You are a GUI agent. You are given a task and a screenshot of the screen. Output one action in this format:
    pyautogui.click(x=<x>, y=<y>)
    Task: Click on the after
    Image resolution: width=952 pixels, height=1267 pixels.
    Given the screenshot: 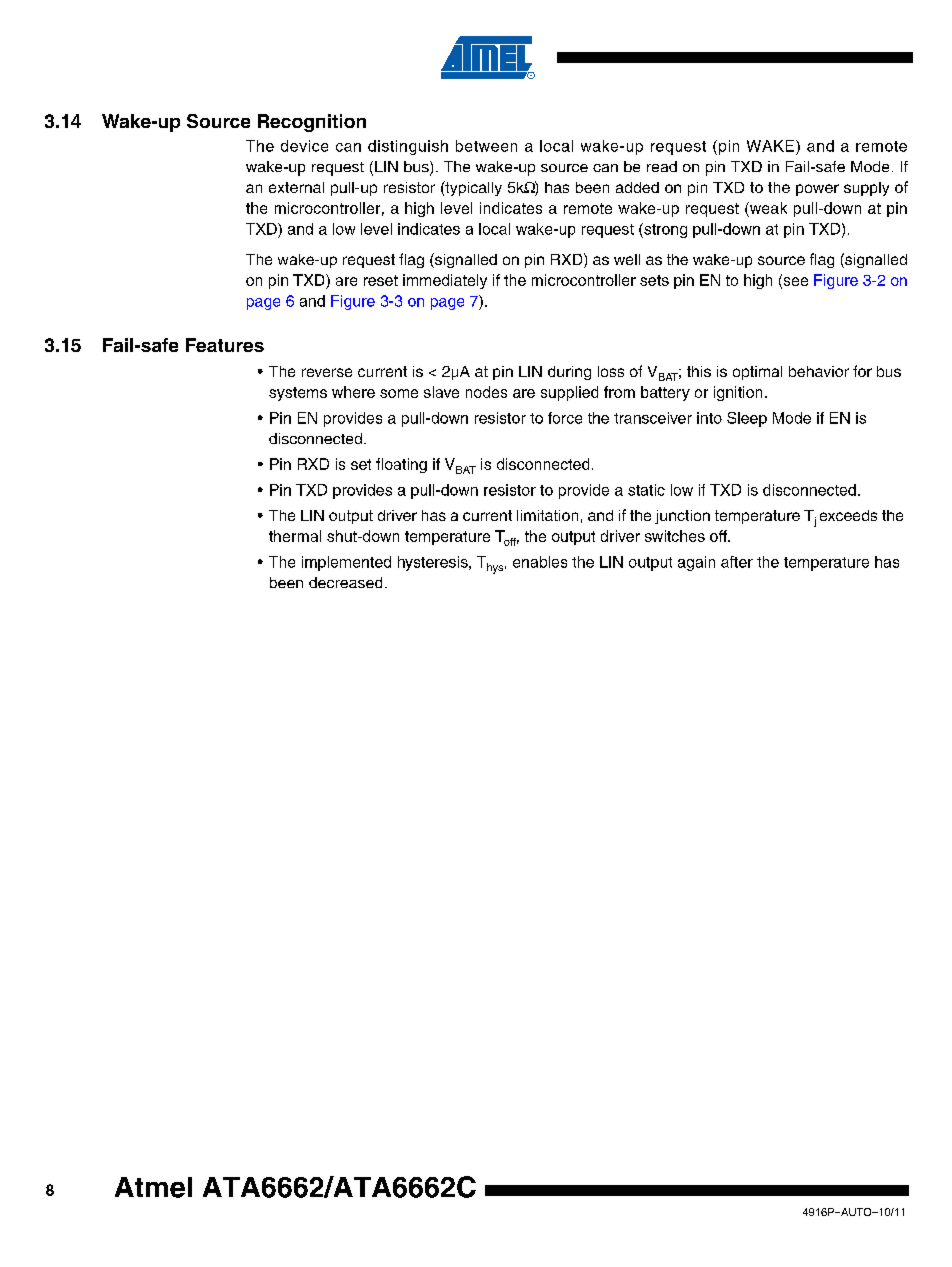 What is the action you would take?
    pyautogui.click(x=737, y=562)
